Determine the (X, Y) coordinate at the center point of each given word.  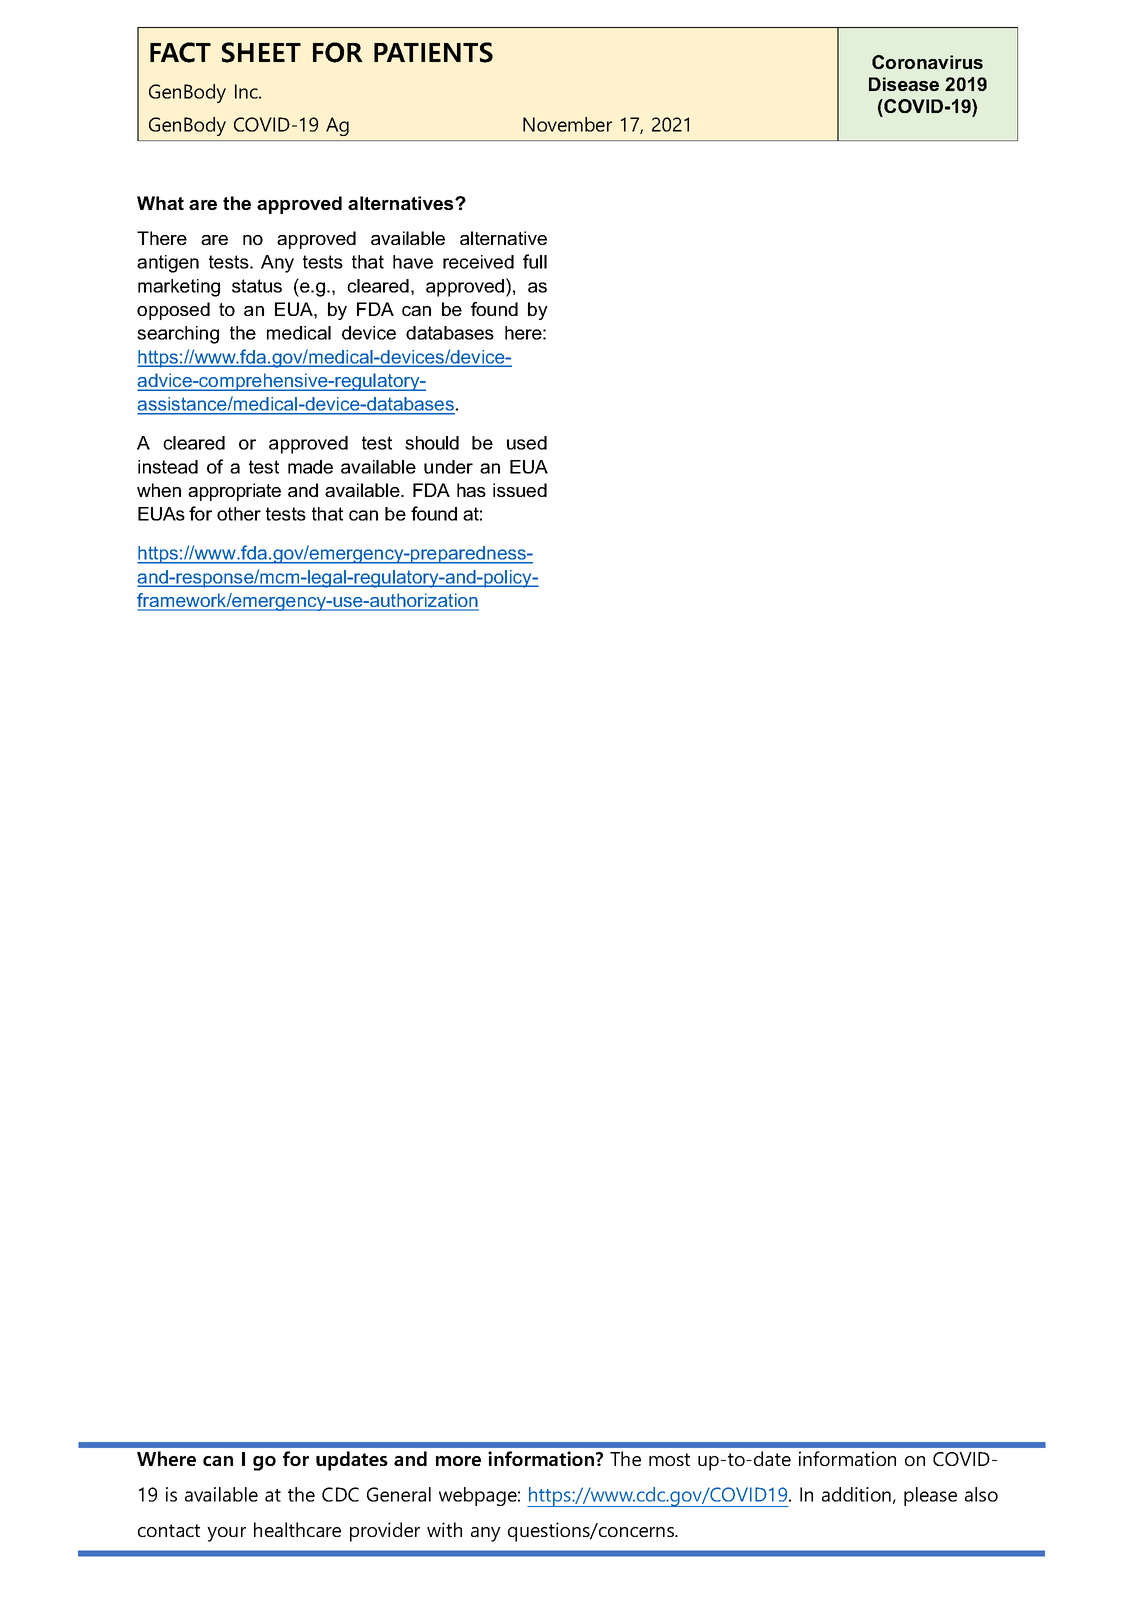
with (444, 1529)
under (448, 467)
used (527, 443)
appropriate (234, 492)
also (981, 1494)
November (567, 124)
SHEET (261, 52)
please (930, 1496)
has (471, 490)
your (226, 1534)
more (458, 1461)
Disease (904, 84)
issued (520, 490)
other (239, 514)
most (669, 1459)
